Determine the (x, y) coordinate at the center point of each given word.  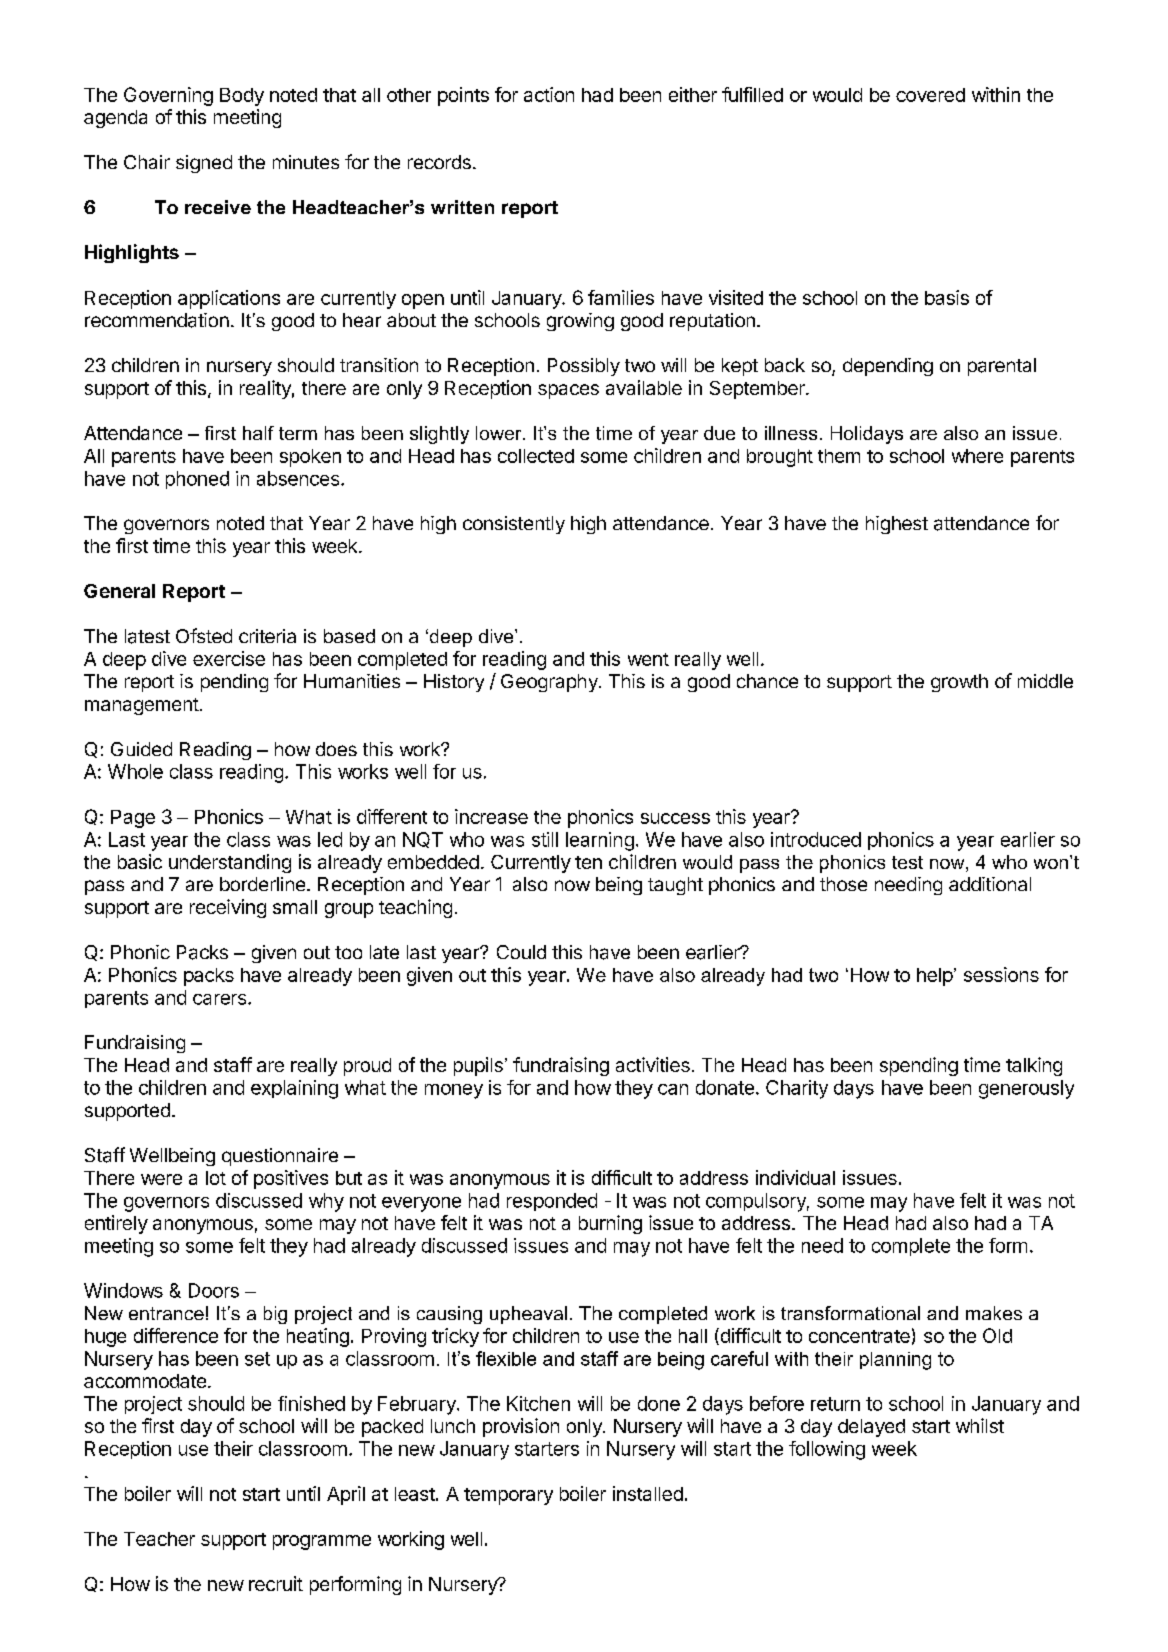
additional (990, 884)
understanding (230, 863)
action (549, 94)
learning (600, 841)
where (977, 456)
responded (552, 1202)
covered (930, 95)
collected (536, 456)
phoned (197, 480)
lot (216, 1178)
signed (204, 164)
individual (795, 1177)
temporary (508, 1496)
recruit (276, 1583)
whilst (980, 1425)
